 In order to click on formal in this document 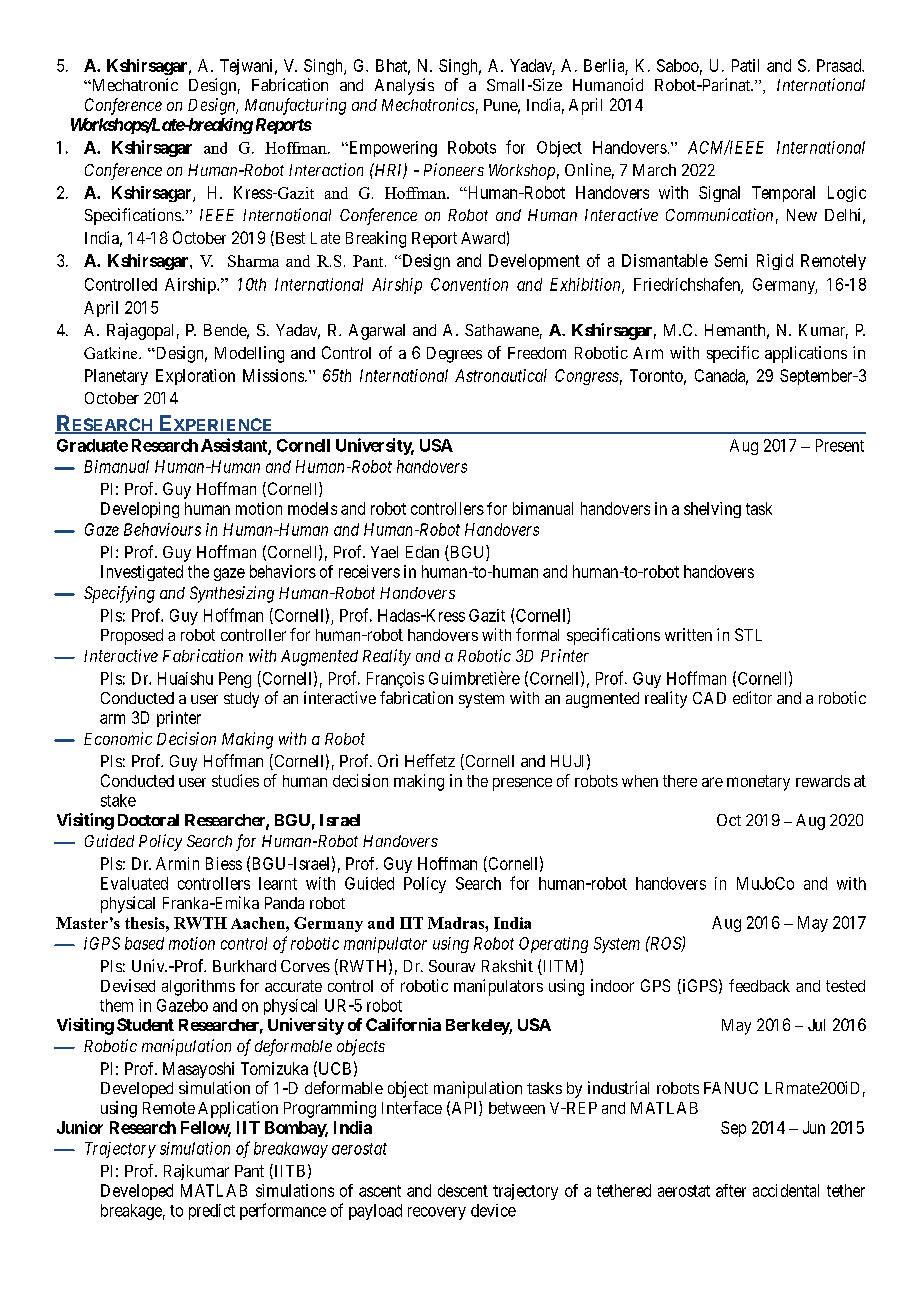, I will do `click(537, 634)`.
